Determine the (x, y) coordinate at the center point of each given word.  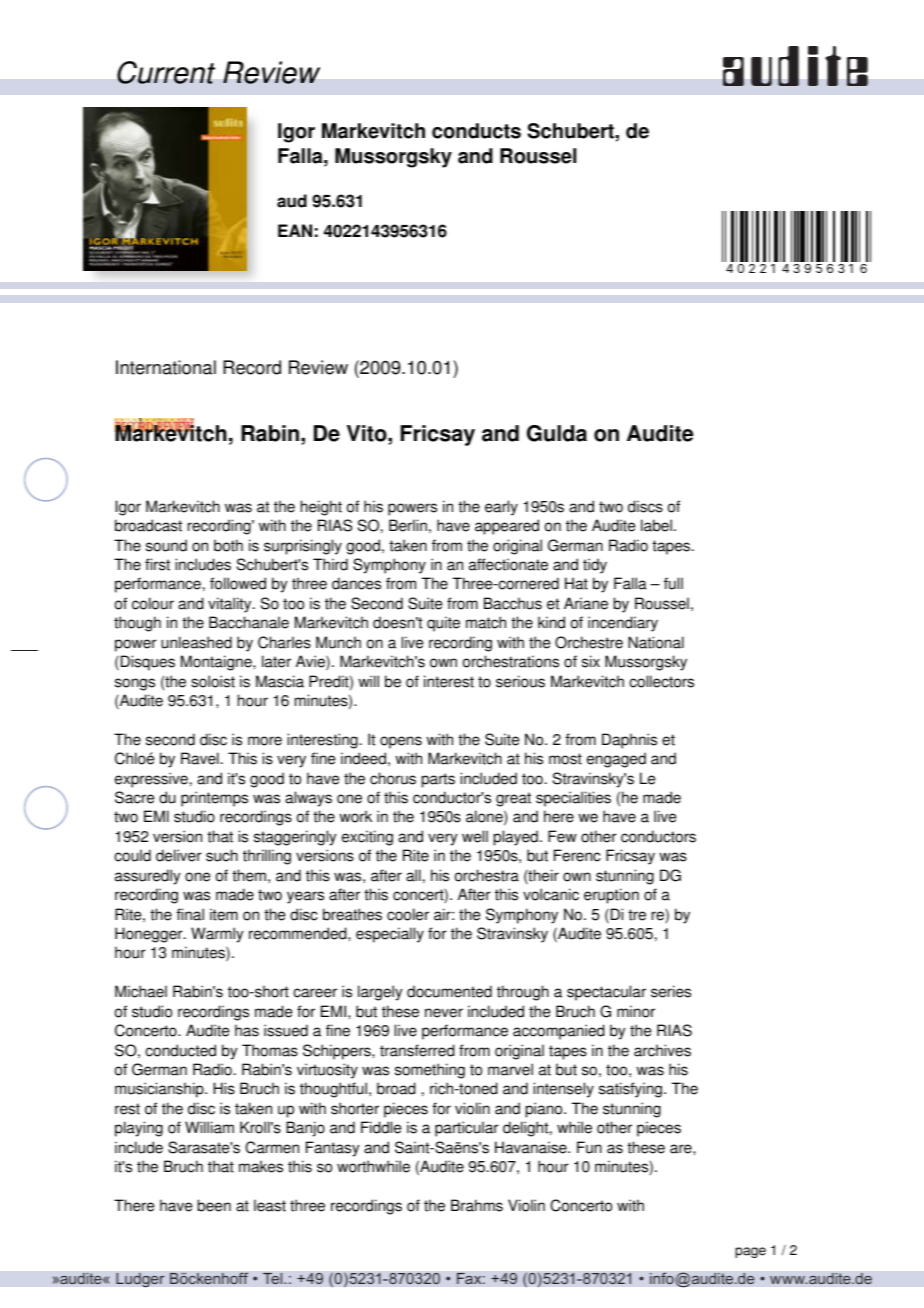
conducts (476, 131)
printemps (214, 799)
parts (438, 780)
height (321, 508)
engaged (616, 760)
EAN (295, 230)
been (214, 1205)
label (656, 525)
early (501, 508)
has (247, 1030)
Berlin (408, 525)
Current (166, 72)
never (444, 1013)
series (671, 991)
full (673, 583)
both (228, 545)
